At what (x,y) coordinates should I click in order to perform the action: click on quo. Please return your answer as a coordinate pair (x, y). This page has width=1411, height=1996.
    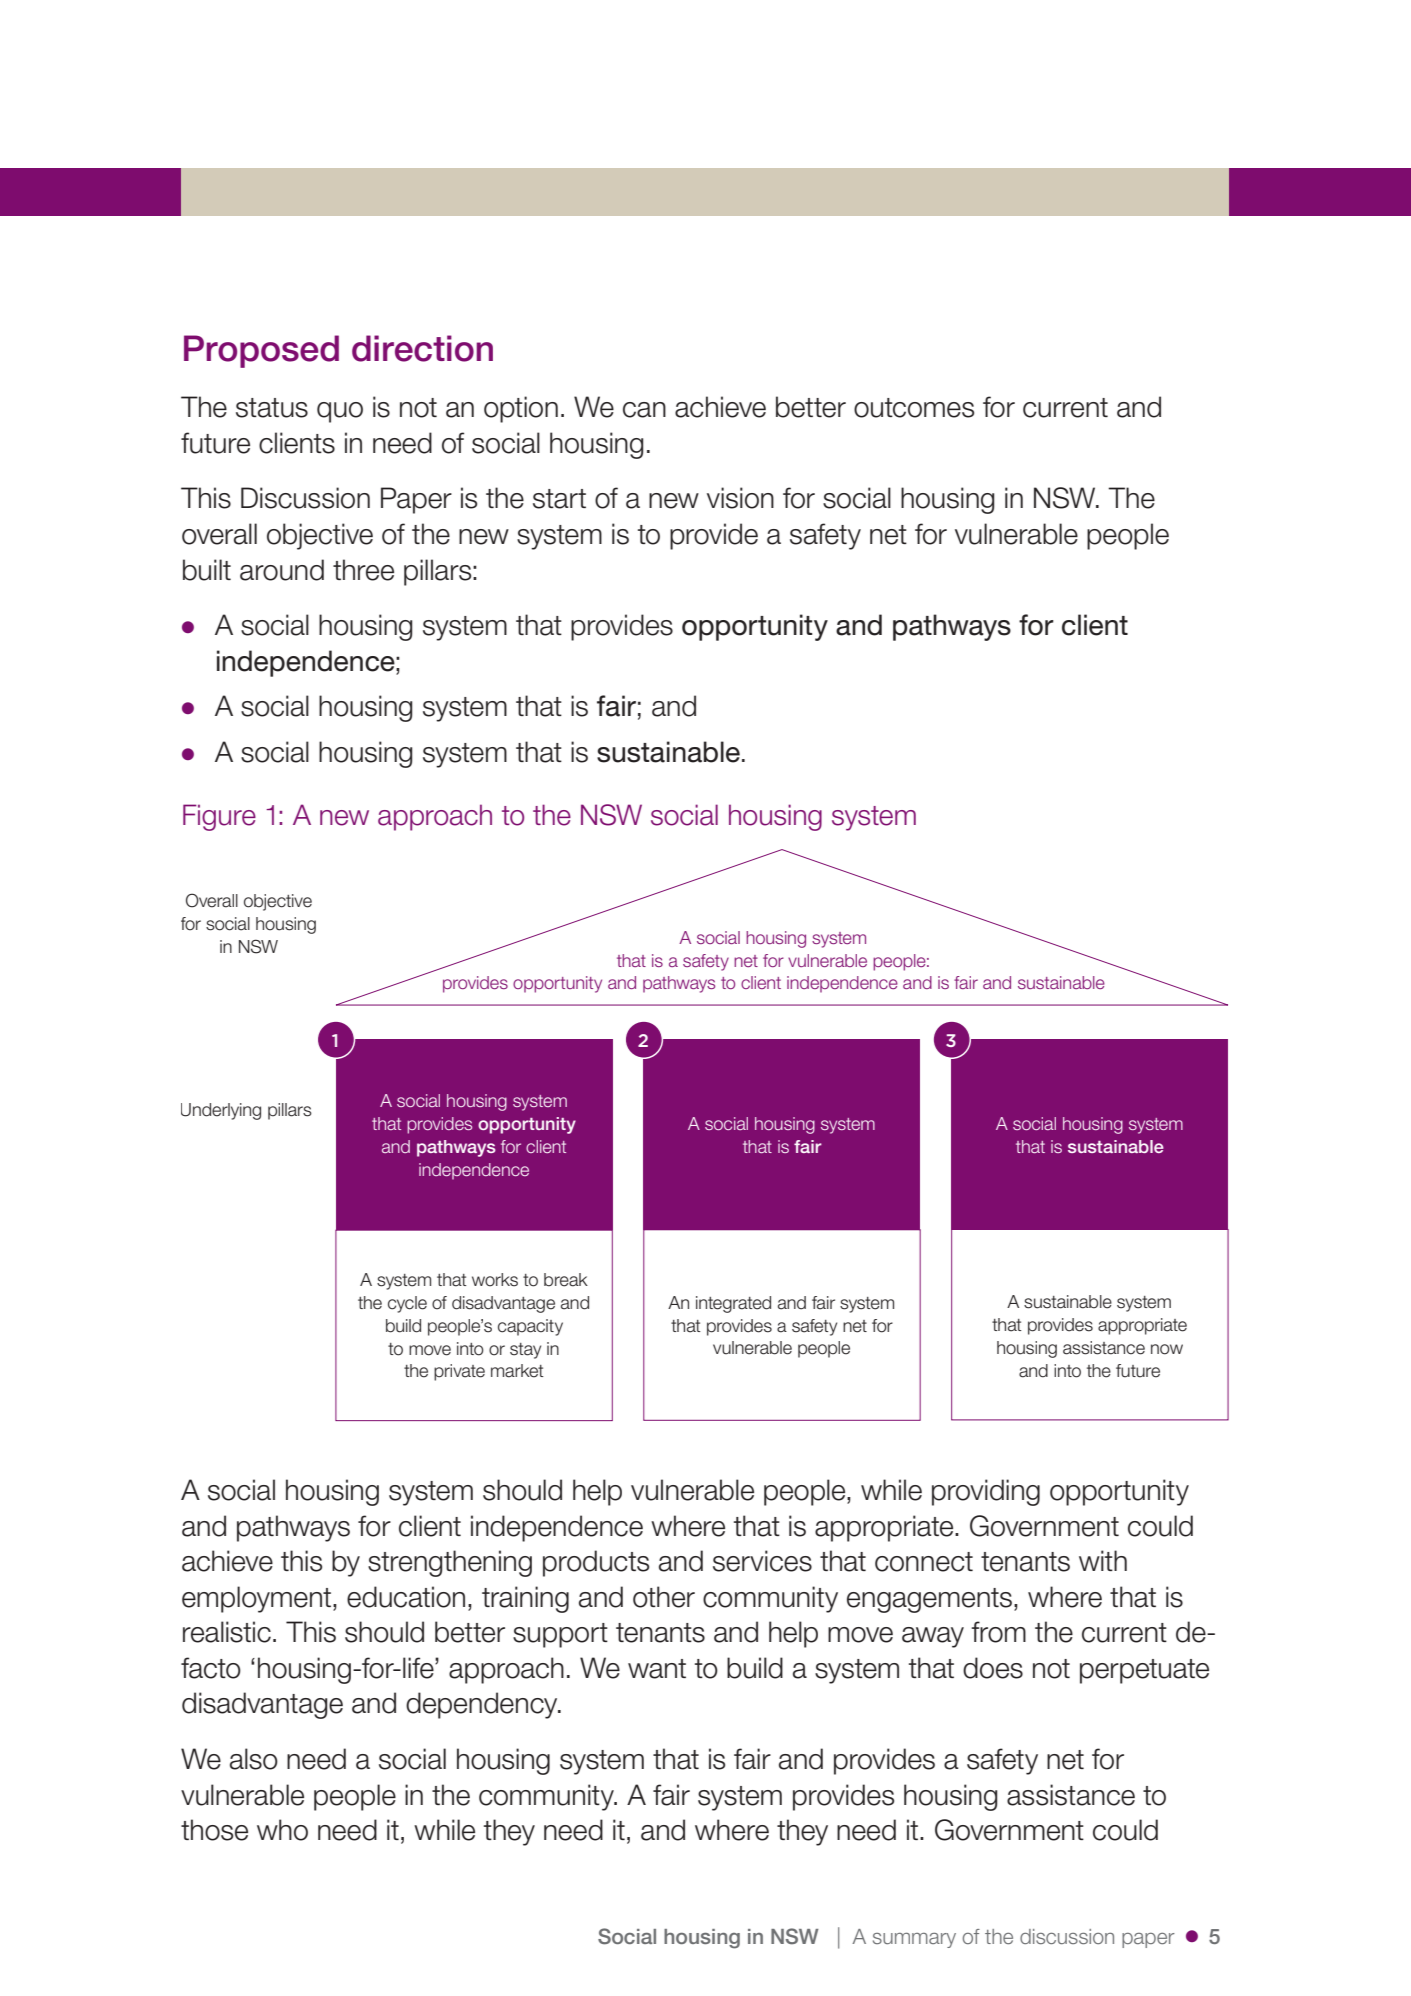
    Looking at the image, I should click on (340, 412).
